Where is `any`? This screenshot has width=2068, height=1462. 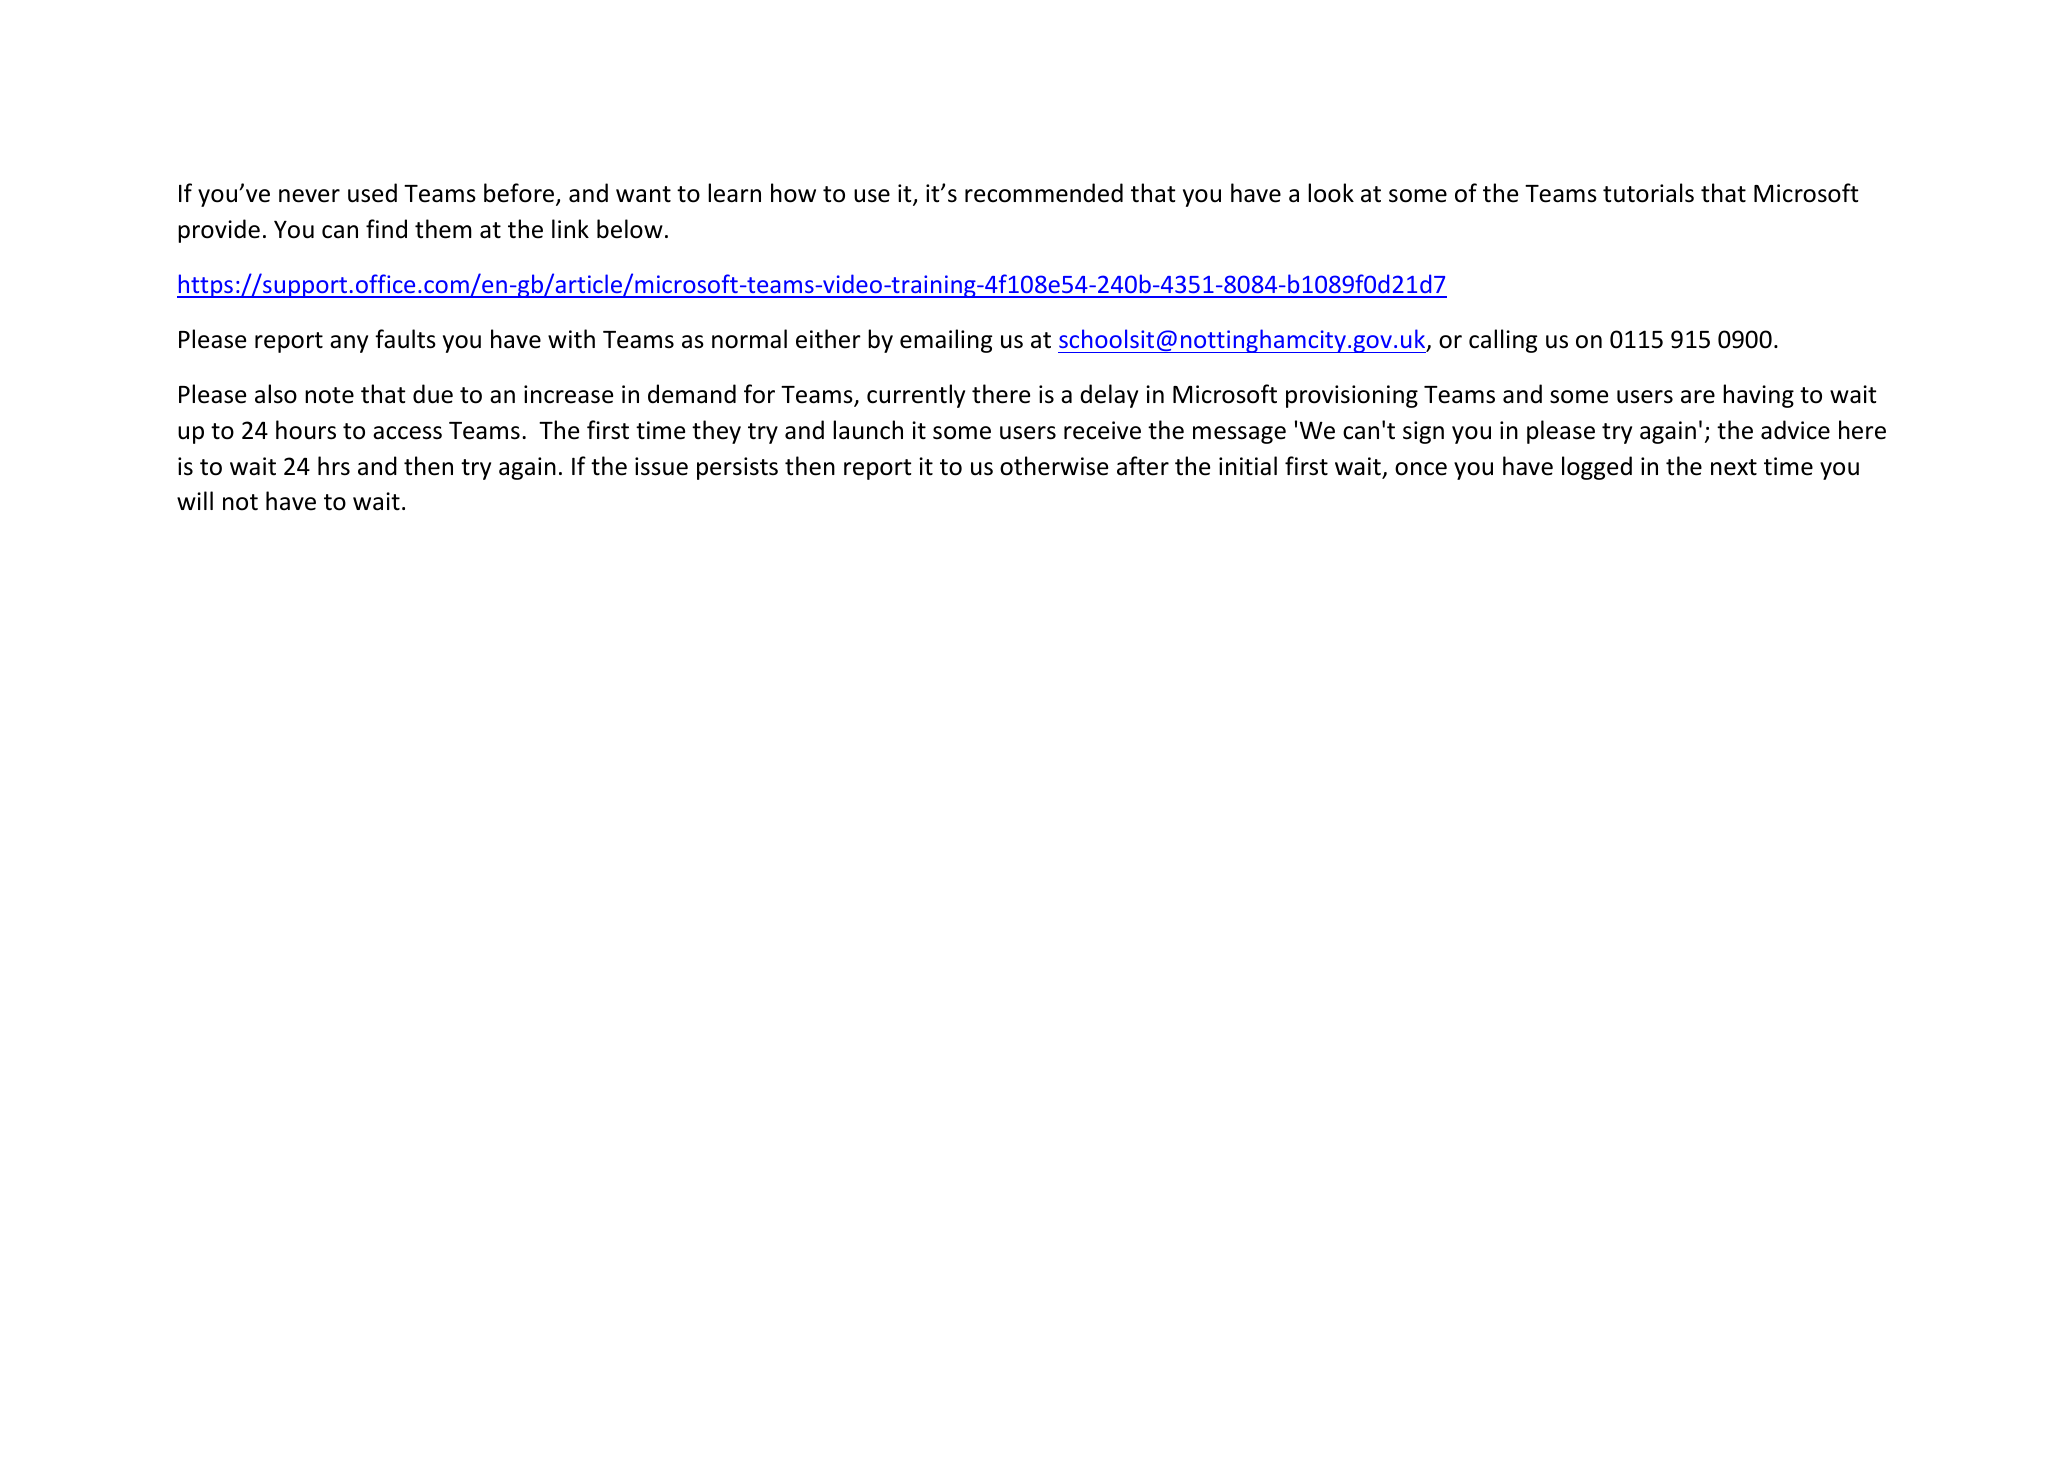 any is located at coordinates (349, 344).
